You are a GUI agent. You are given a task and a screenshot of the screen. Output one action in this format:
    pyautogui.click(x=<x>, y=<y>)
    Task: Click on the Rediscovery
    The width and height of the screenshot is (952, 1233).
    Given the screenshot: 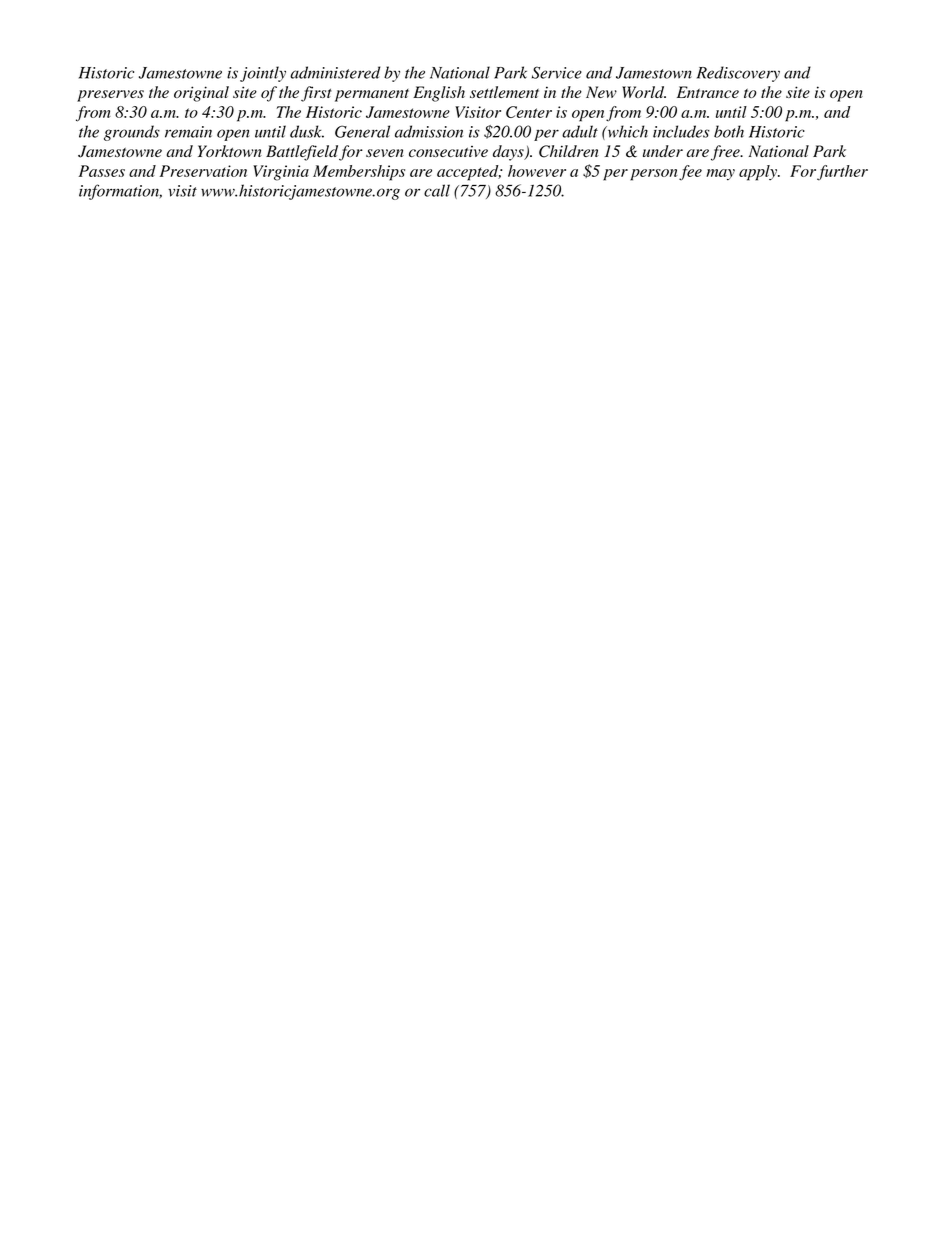 What is the action you would take?
    pyautogui.click(x=738, y=74)
